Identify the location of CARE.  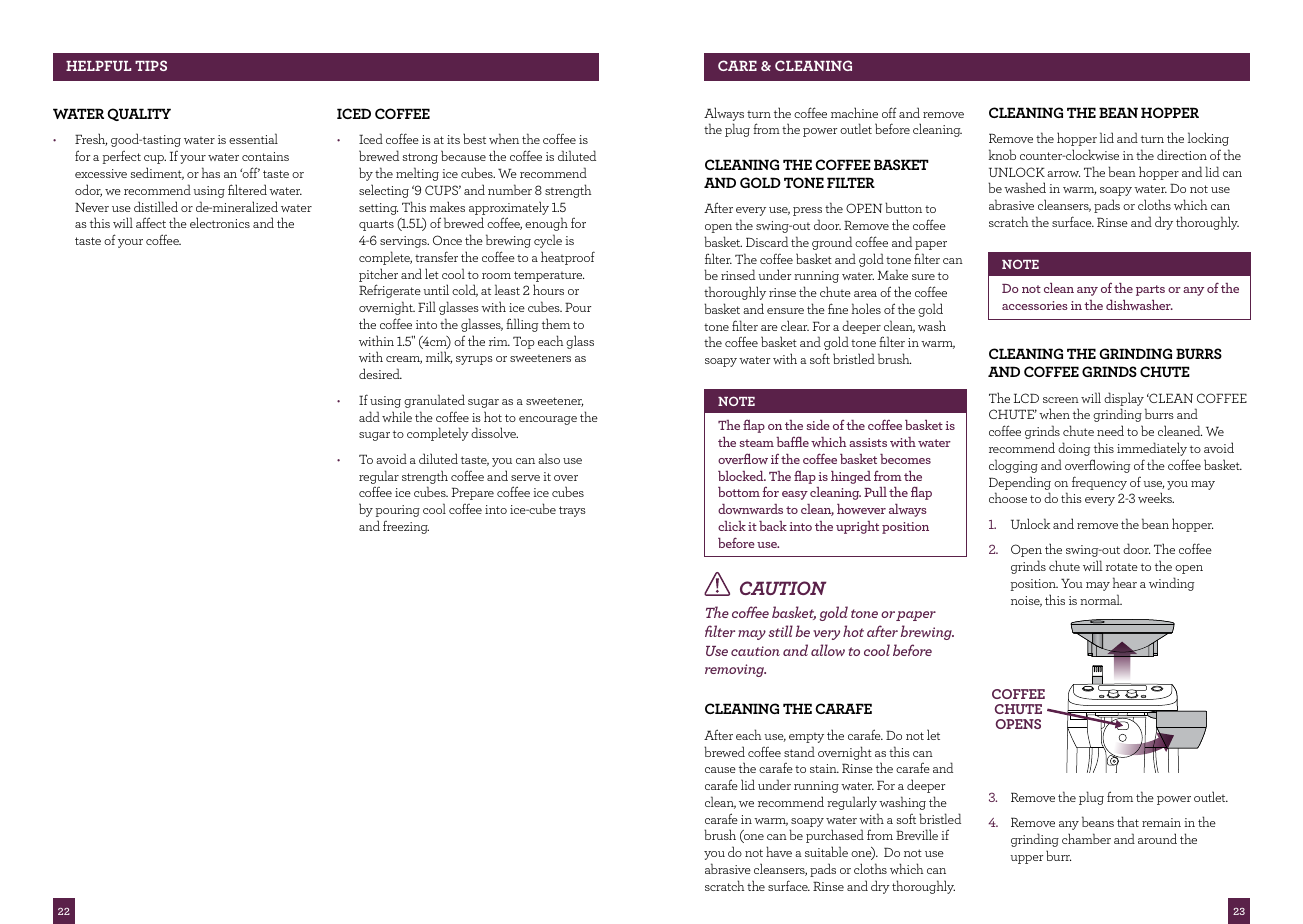
(737, 65).
